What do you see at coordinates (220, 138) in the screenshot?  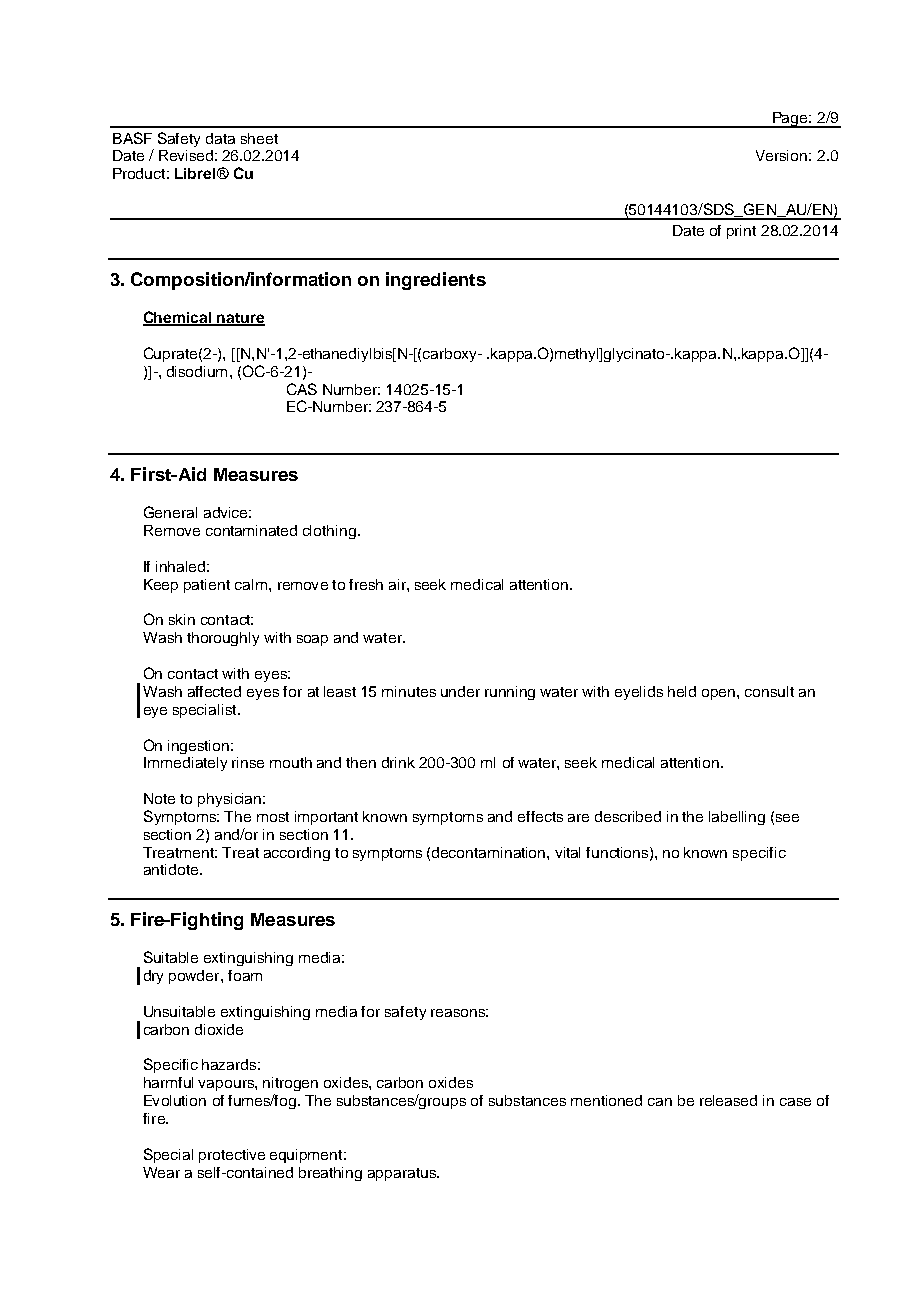 I see `data` at bounding box center [220, 138].
